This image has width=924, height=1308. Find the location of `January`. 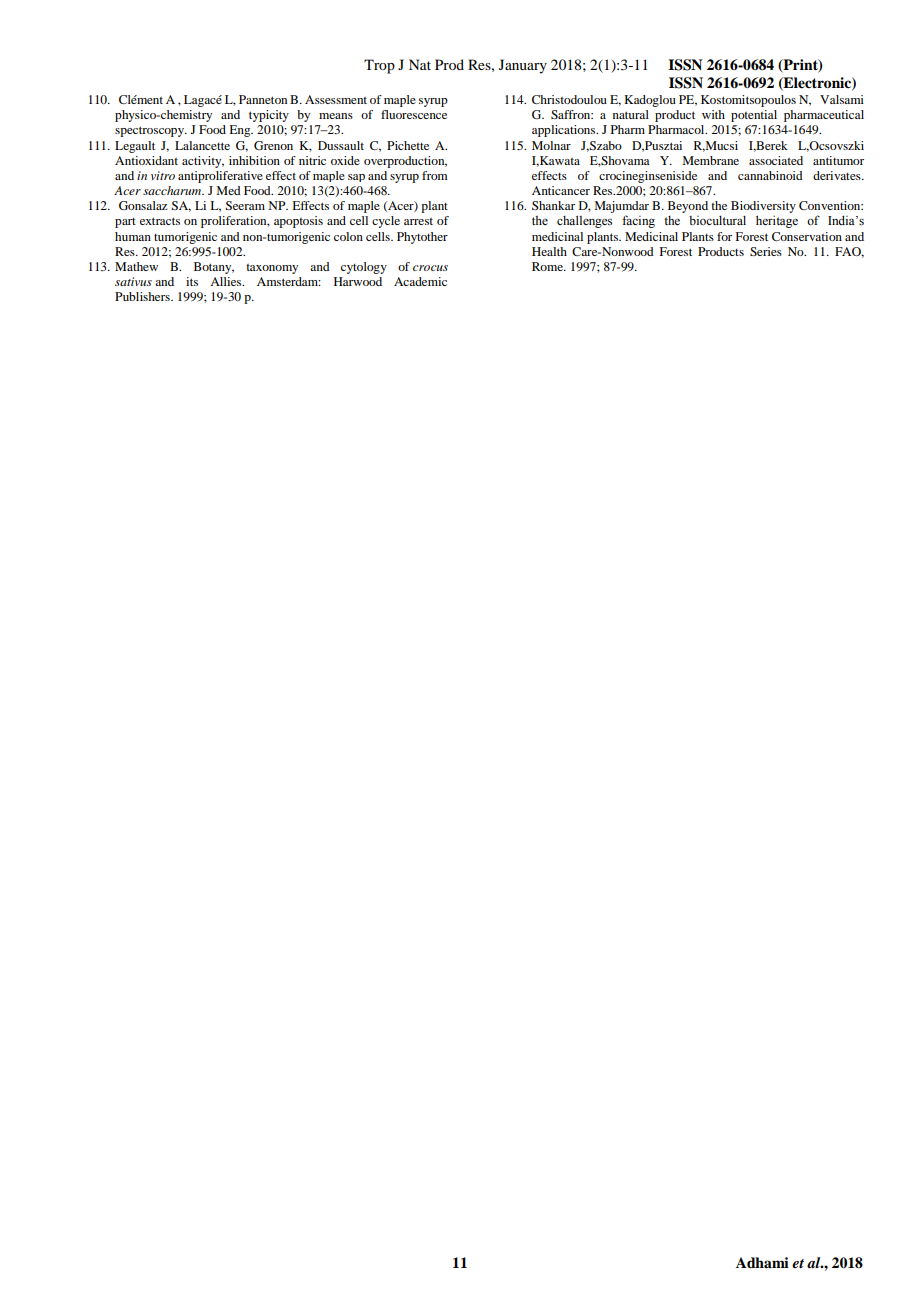

January is located at coordinates (523, 66).
